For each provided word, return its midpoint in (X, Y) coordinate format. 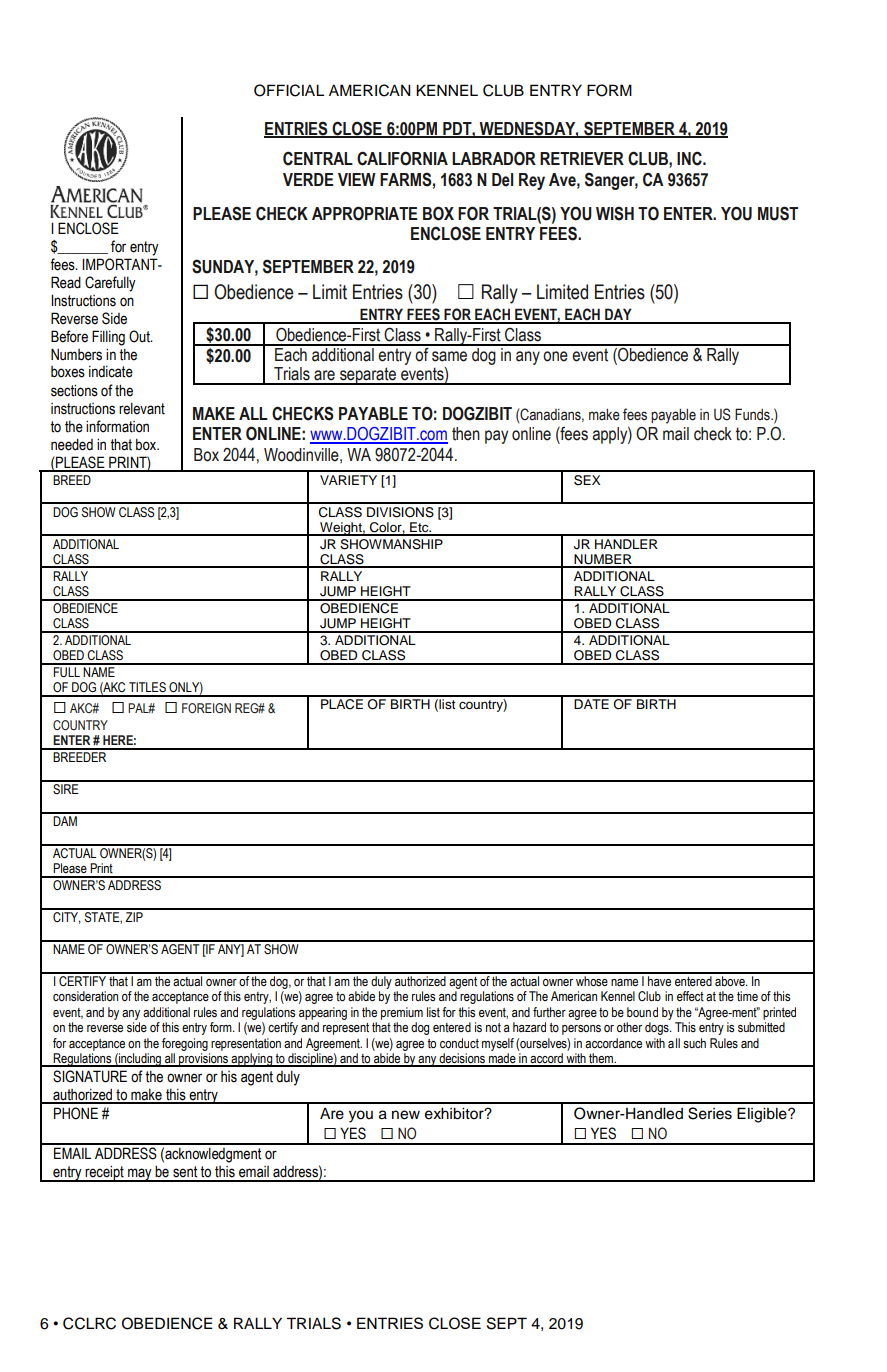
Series (710, 1113)
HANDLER (626, 544)
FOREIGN (206, 708)
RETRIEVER (582, 158)
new (406, 1115)
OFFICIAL (289, 90)
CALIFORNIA (402, 158)
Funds (753, 414)
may (140, 1175)
